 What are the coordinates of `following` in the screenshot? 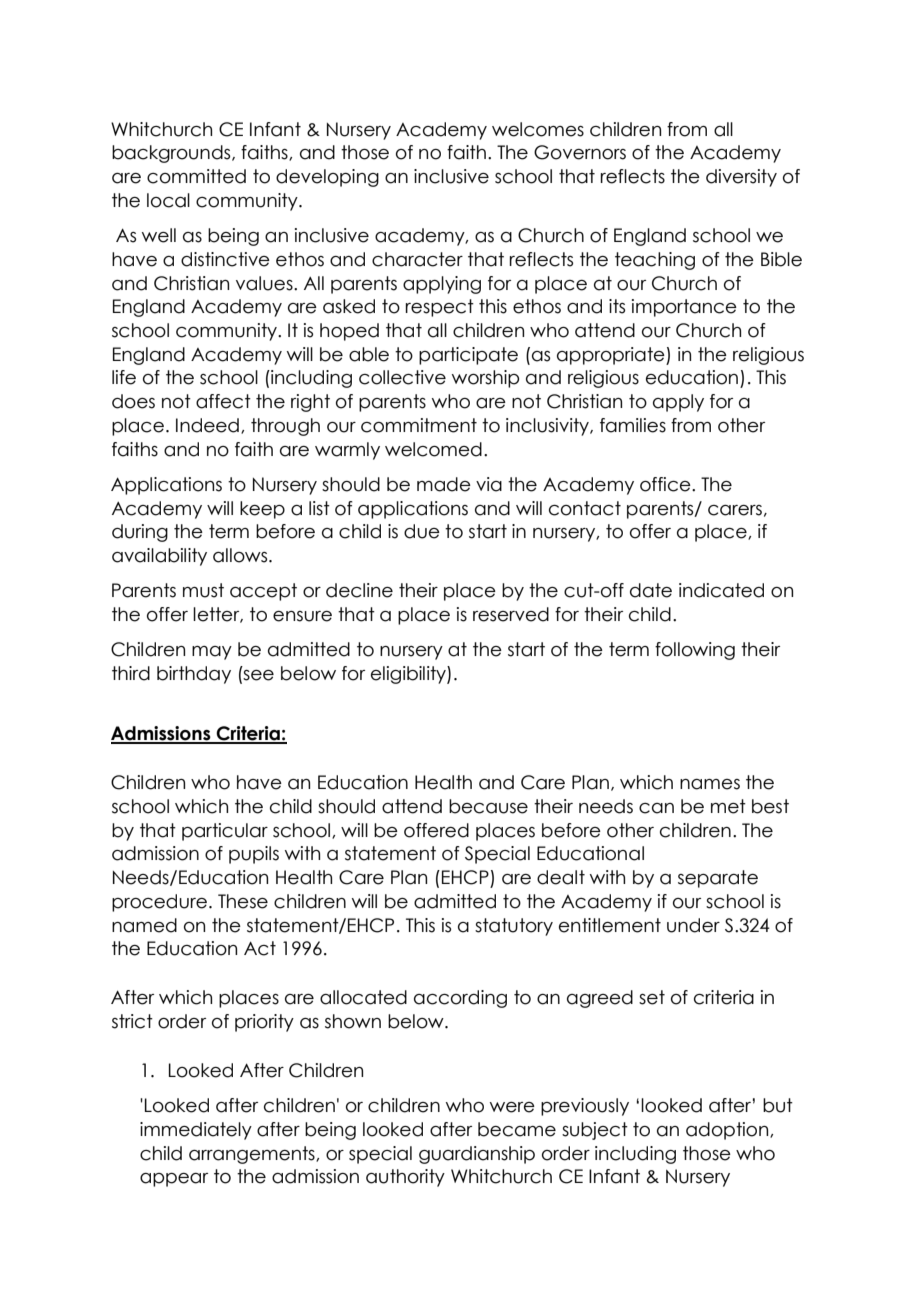 It's located at (695, 651).
